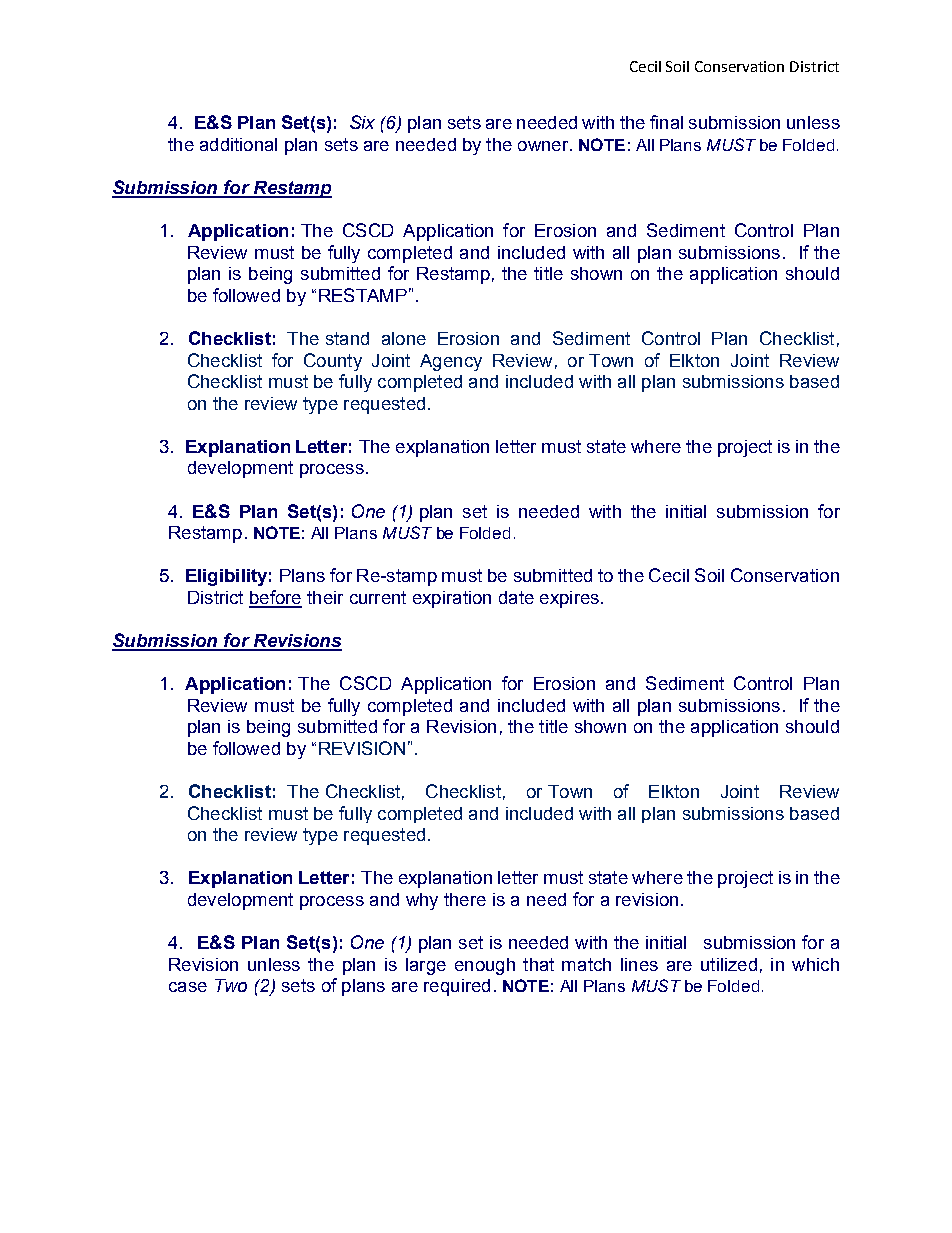  Describe the element at coordinates (544, 146) in the image. I see `owner` at that location.
